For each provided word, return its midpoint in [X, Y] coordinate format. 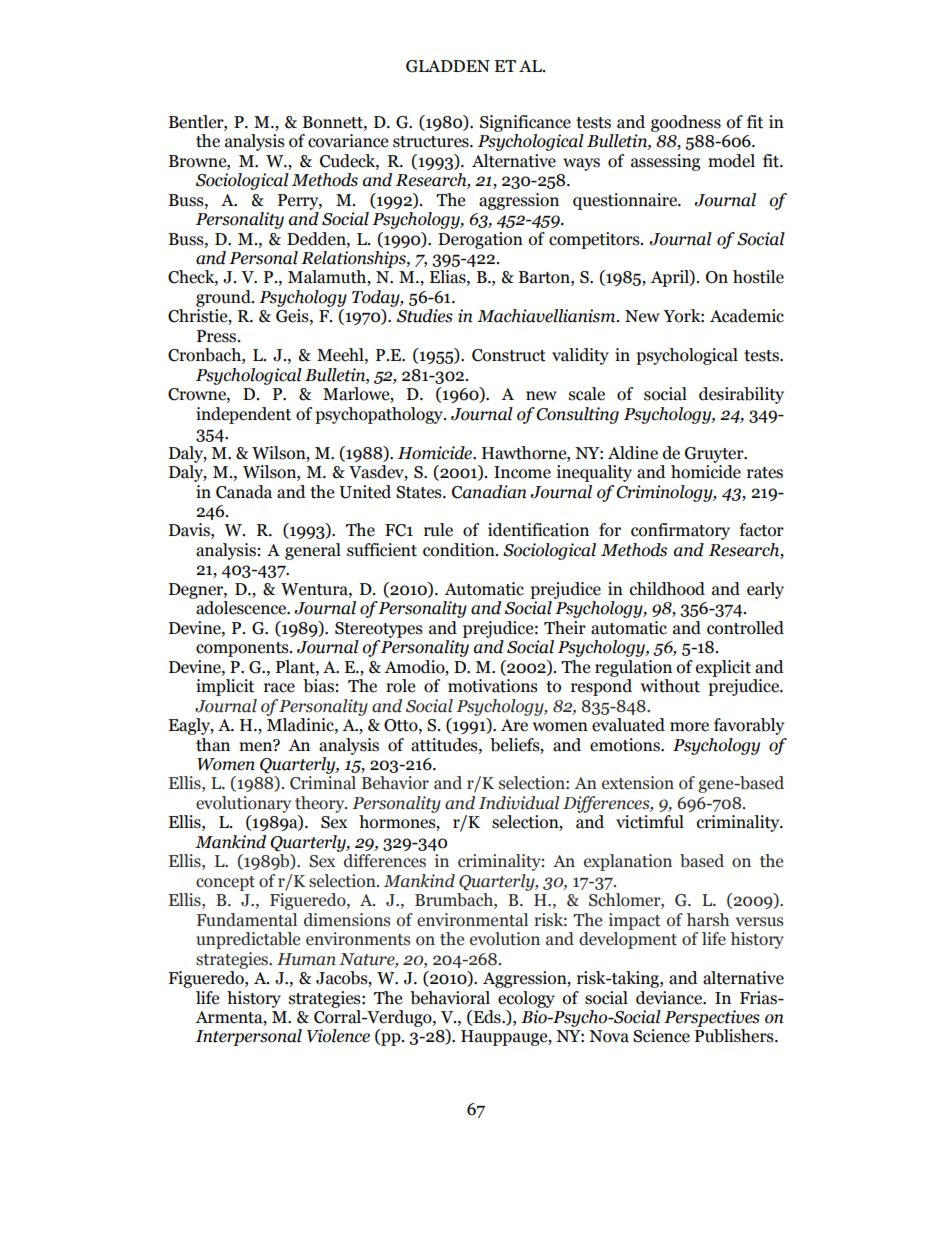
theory [321, 804]
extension [638, 783]
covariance [348, 141]
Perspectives [712, 1018]
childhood [667, 589]
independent [243, 415]
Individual [519, 803]
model [731, 161]
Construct [509, 355]
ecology [526, 999]
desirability [741, 395]
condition [460, 550]
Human [306, 959]
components [243, 649]
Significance [525, 123]
